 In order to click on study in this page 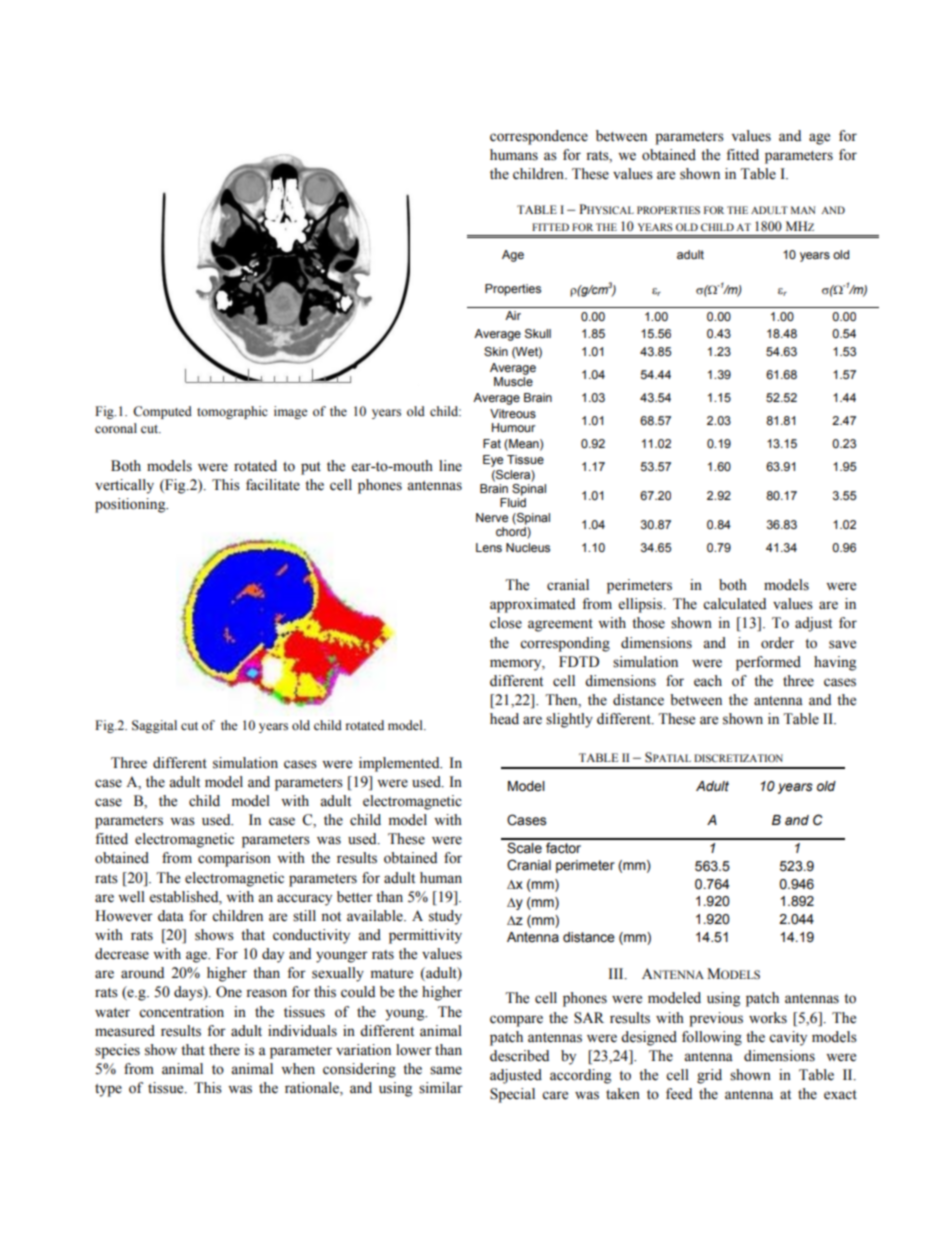, I will do `click(445, 917)`.
